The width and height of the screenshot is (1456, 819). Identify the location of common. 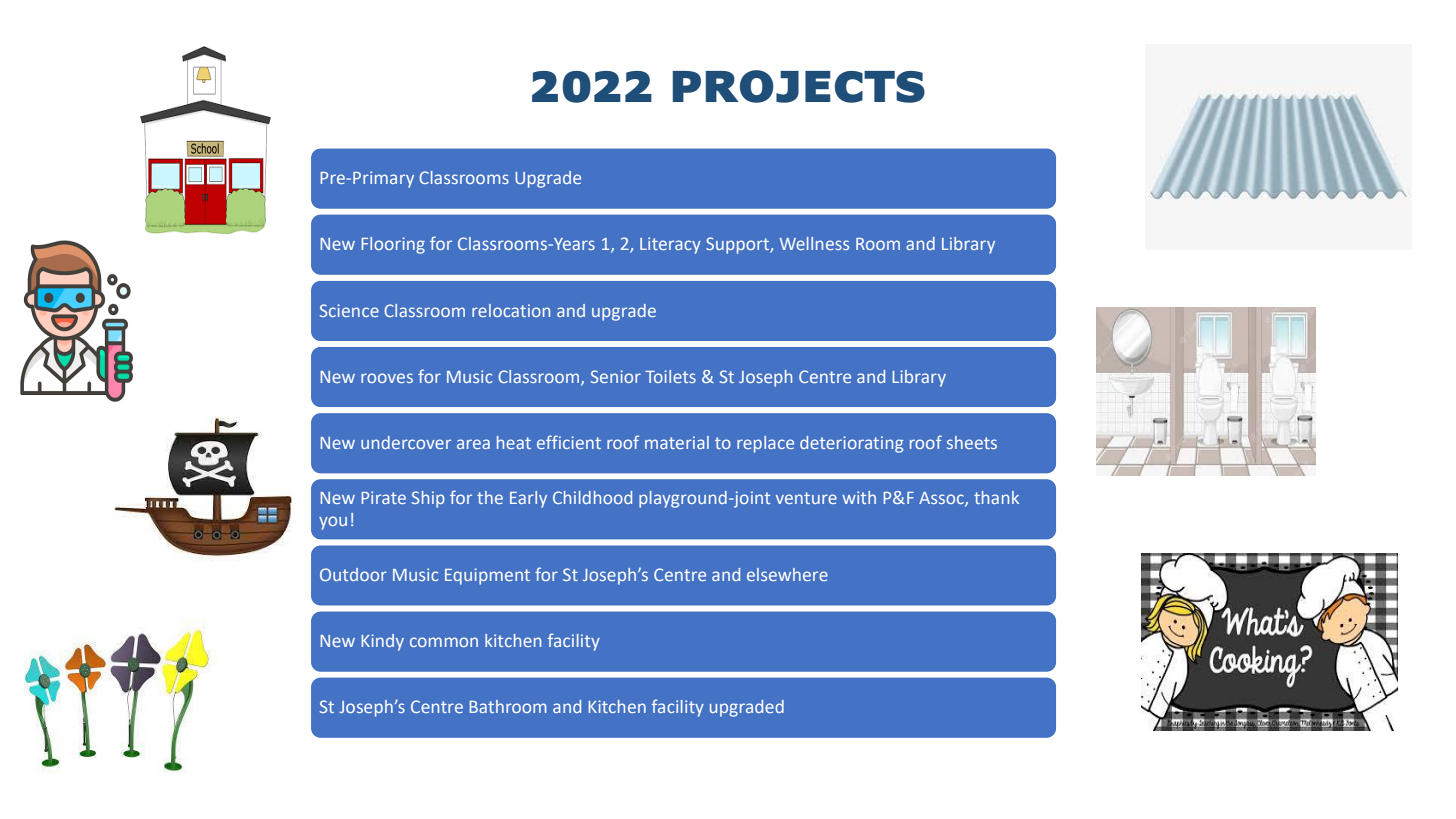
(444, 642).
